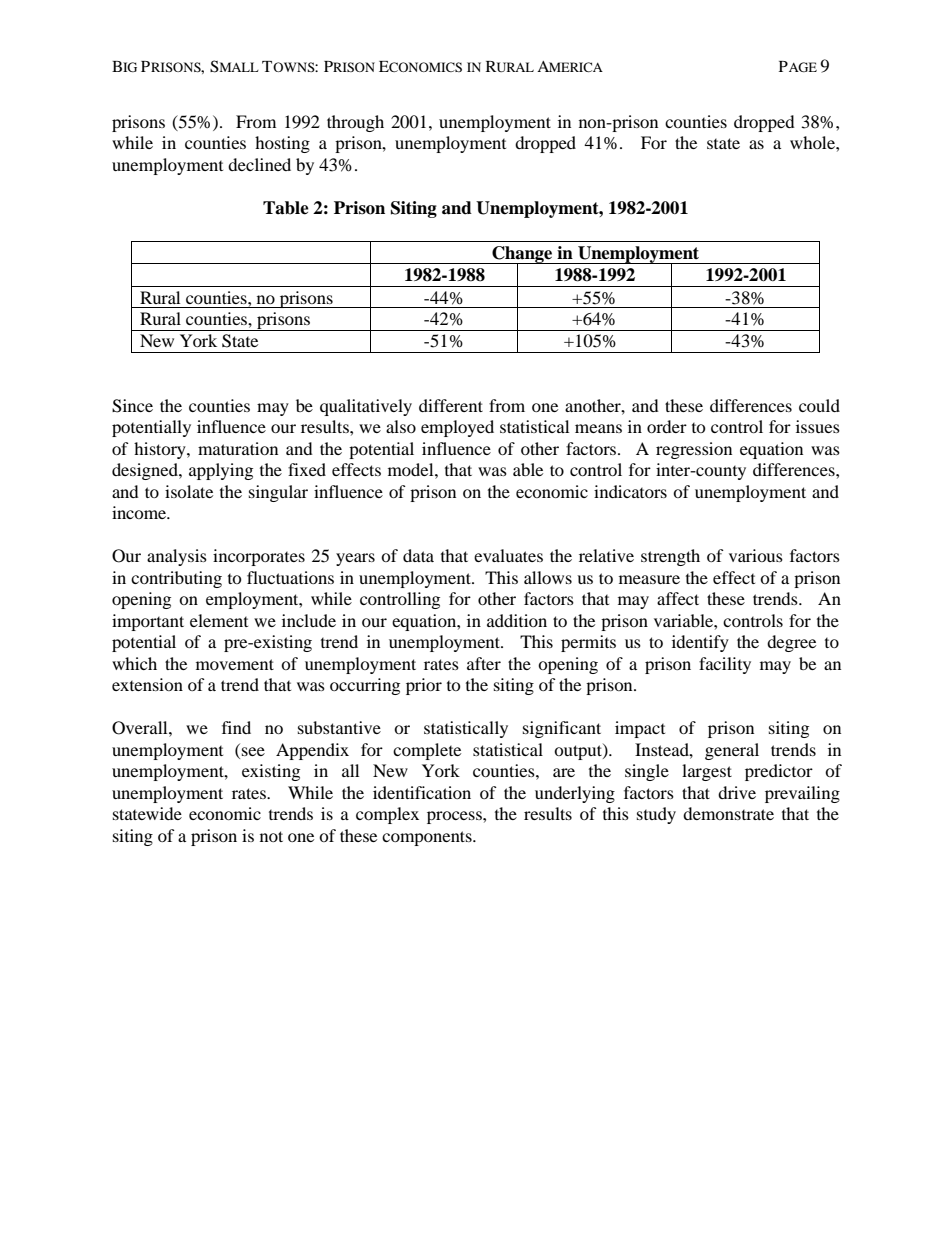  Describe the element at coordinates (728, 813) in the image. I see `demonstrate` at that location.
